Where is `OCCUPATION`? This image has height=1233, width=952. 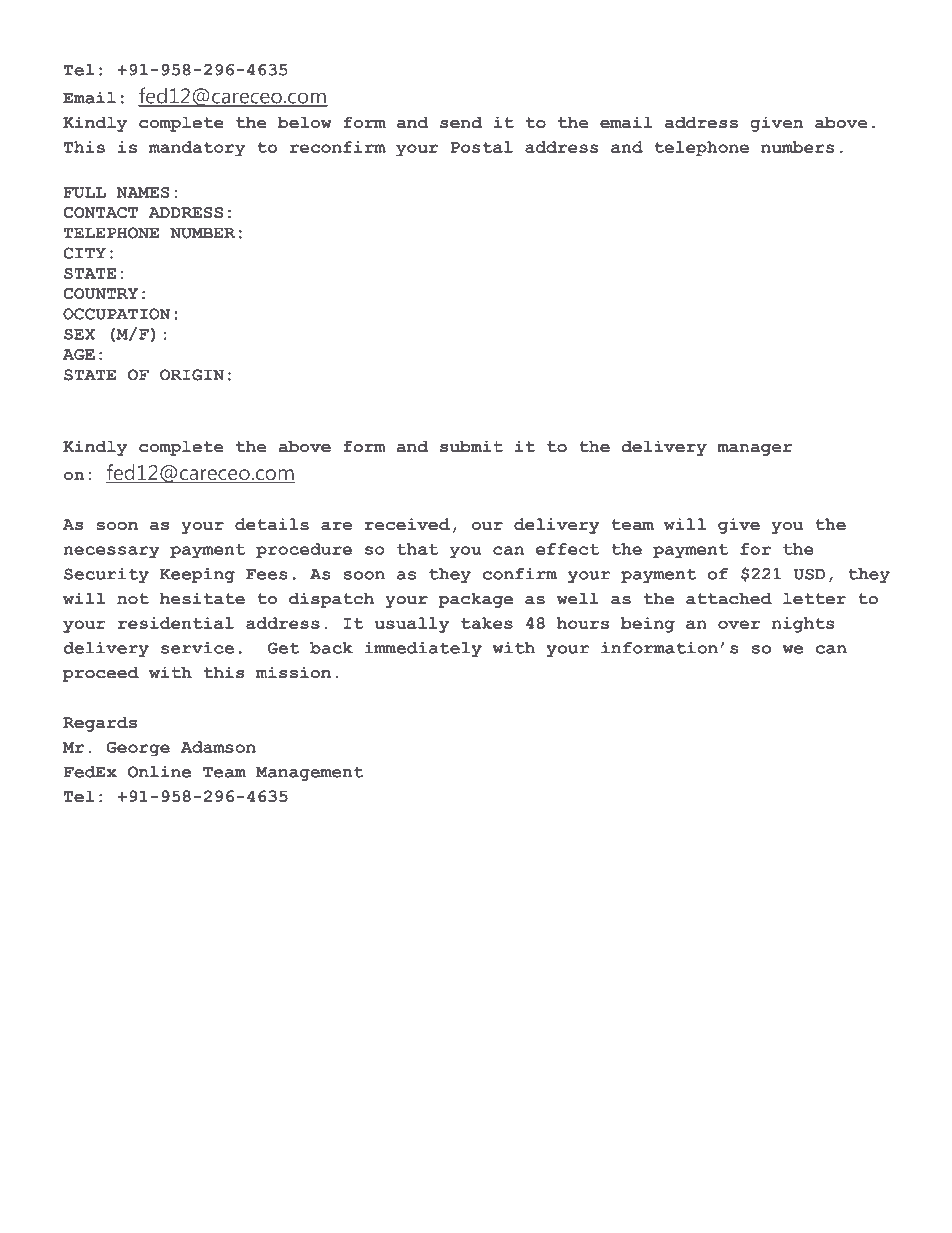 OCCUPATION is located at coordinates (117, 314).
